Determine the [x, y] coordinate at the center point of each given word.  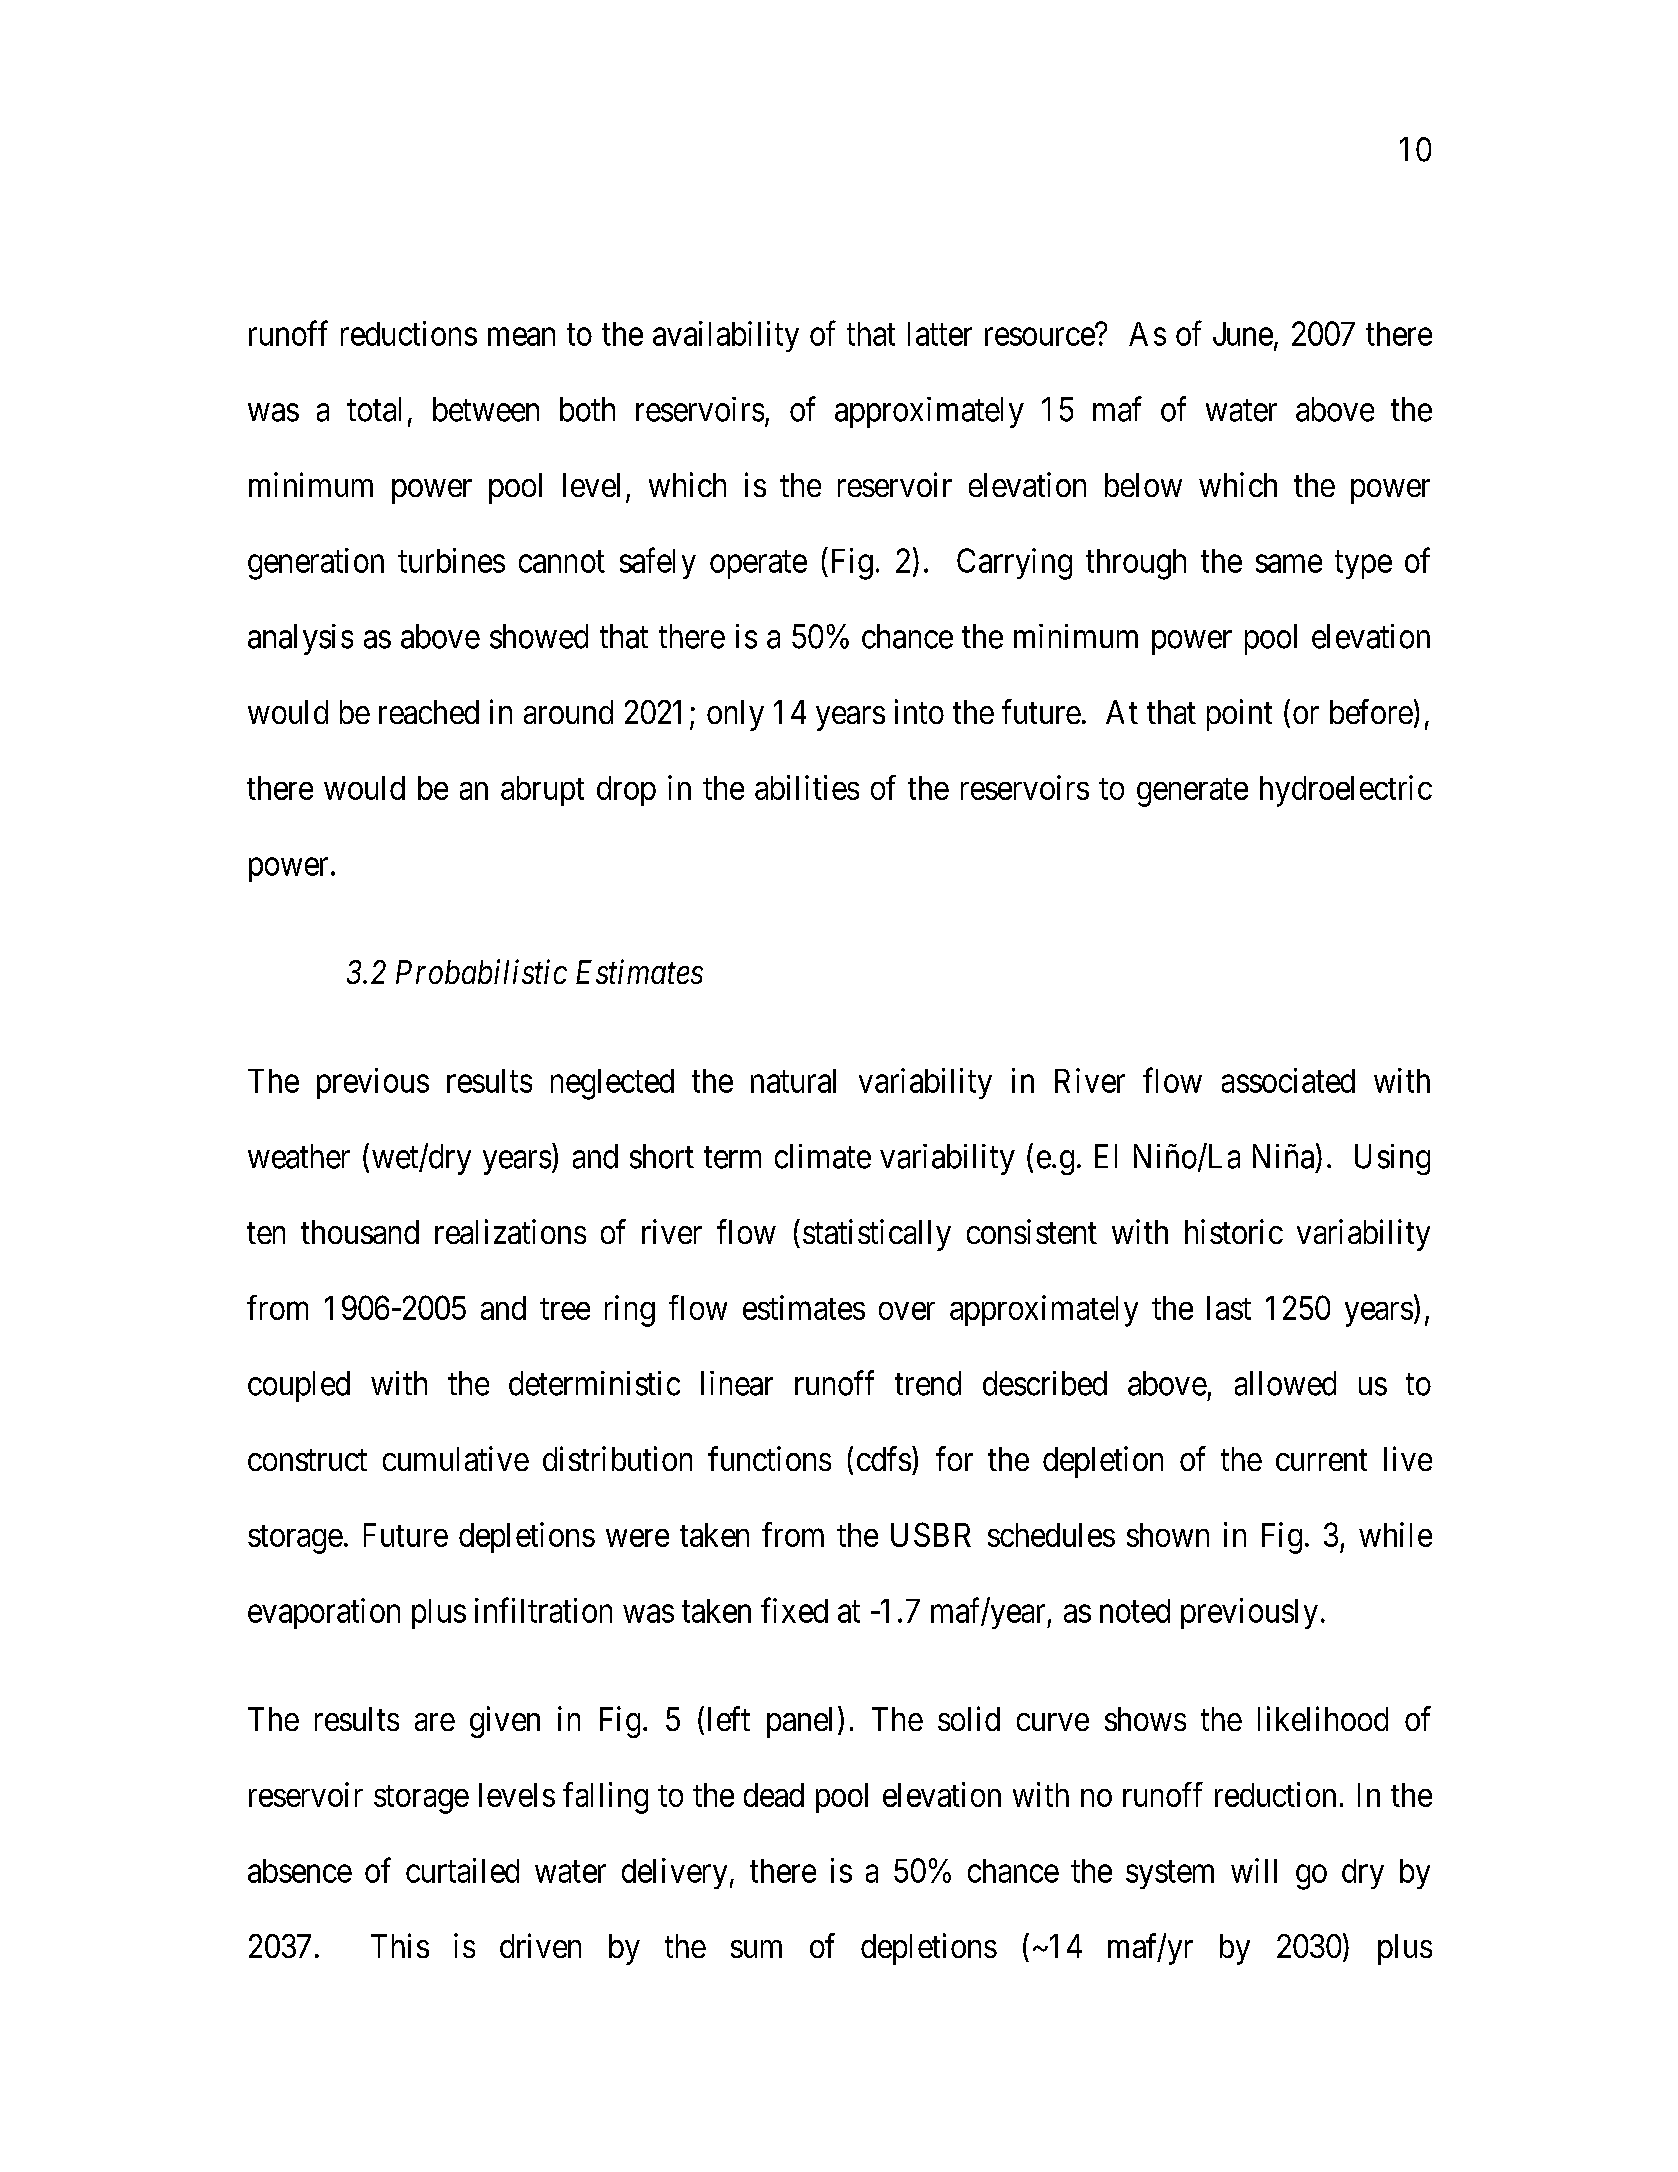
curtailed [462, 1870]
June [1243, 334]
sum [756, 1949]
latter [940, 334]
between [486, 409]
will [1254, 1870]
